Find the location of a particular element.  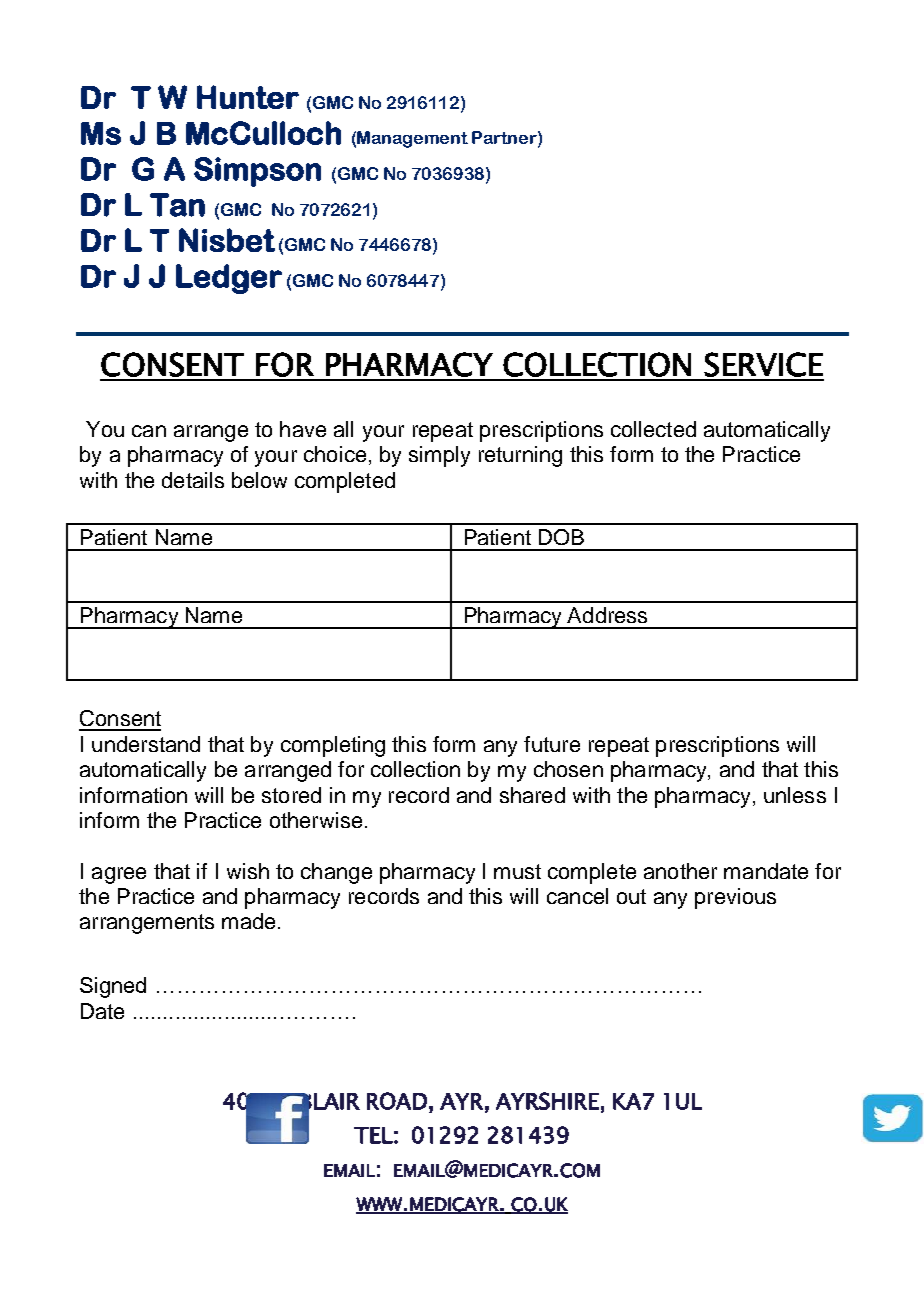

Signed is located at coordinates (113, 987).
